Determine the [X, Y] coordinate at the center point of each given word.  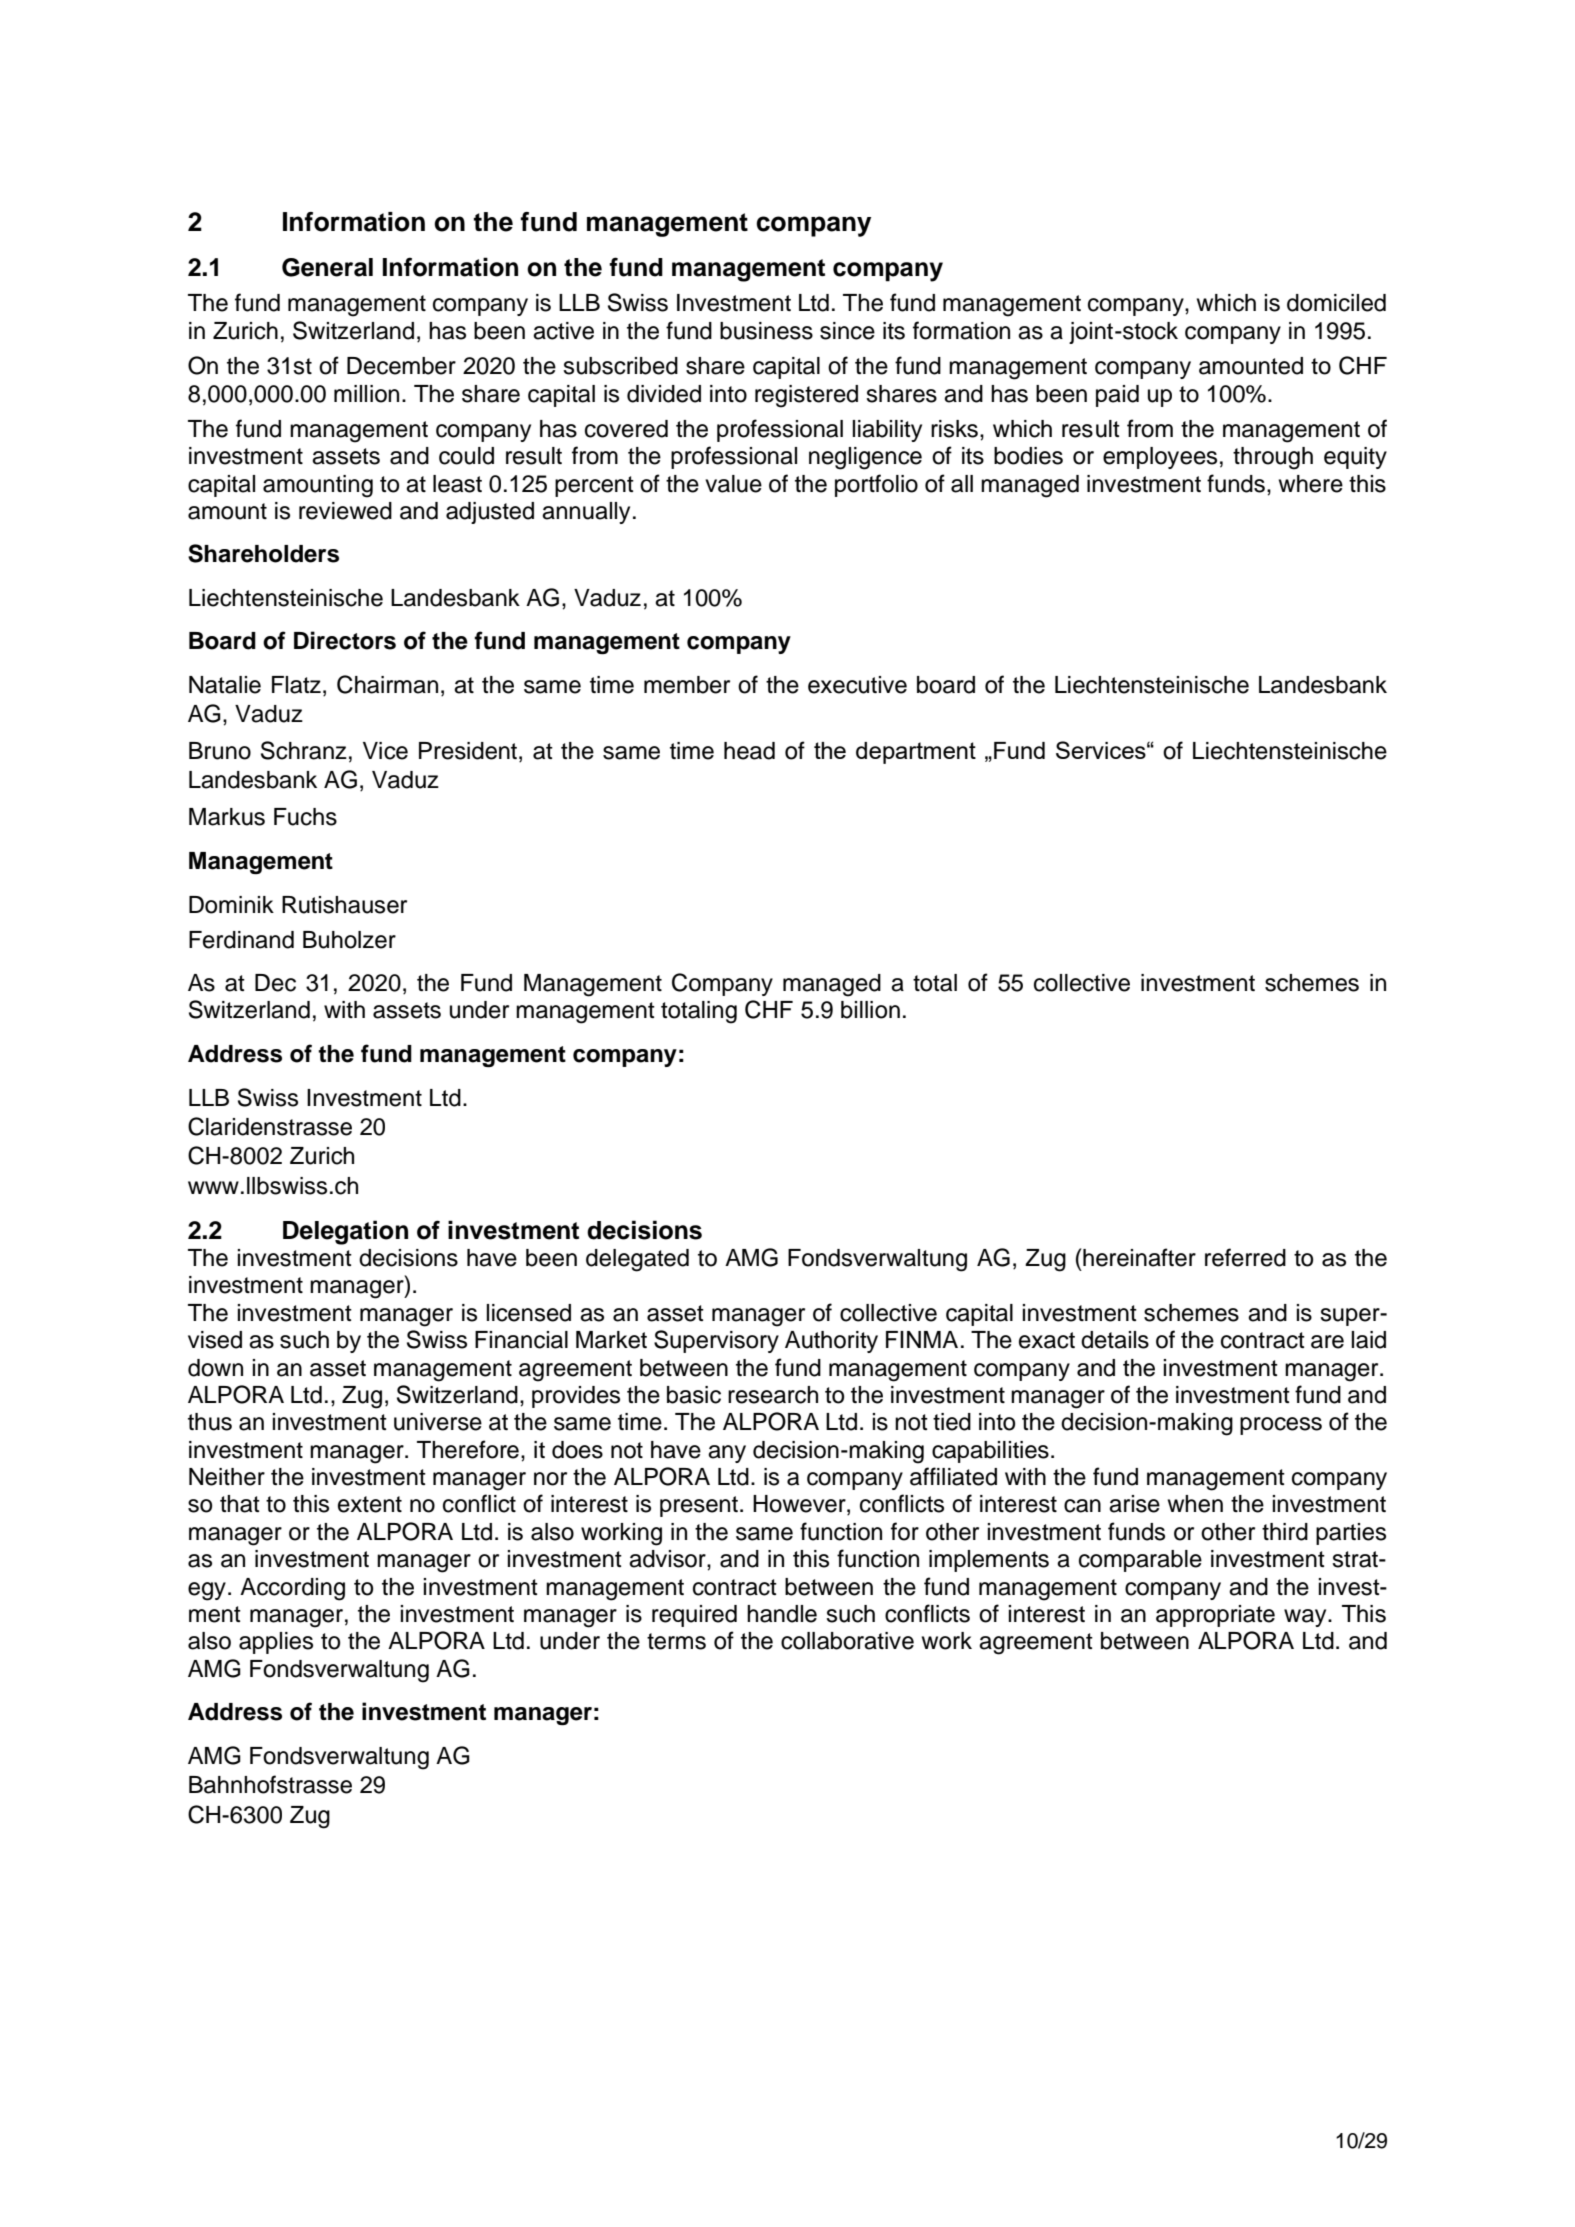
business [766, 331]
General [327, 267]
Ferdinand [241, 940]
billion [870, 1010]
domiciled [1336, 303]
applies [276, 1643]
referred [1245, 1257]
